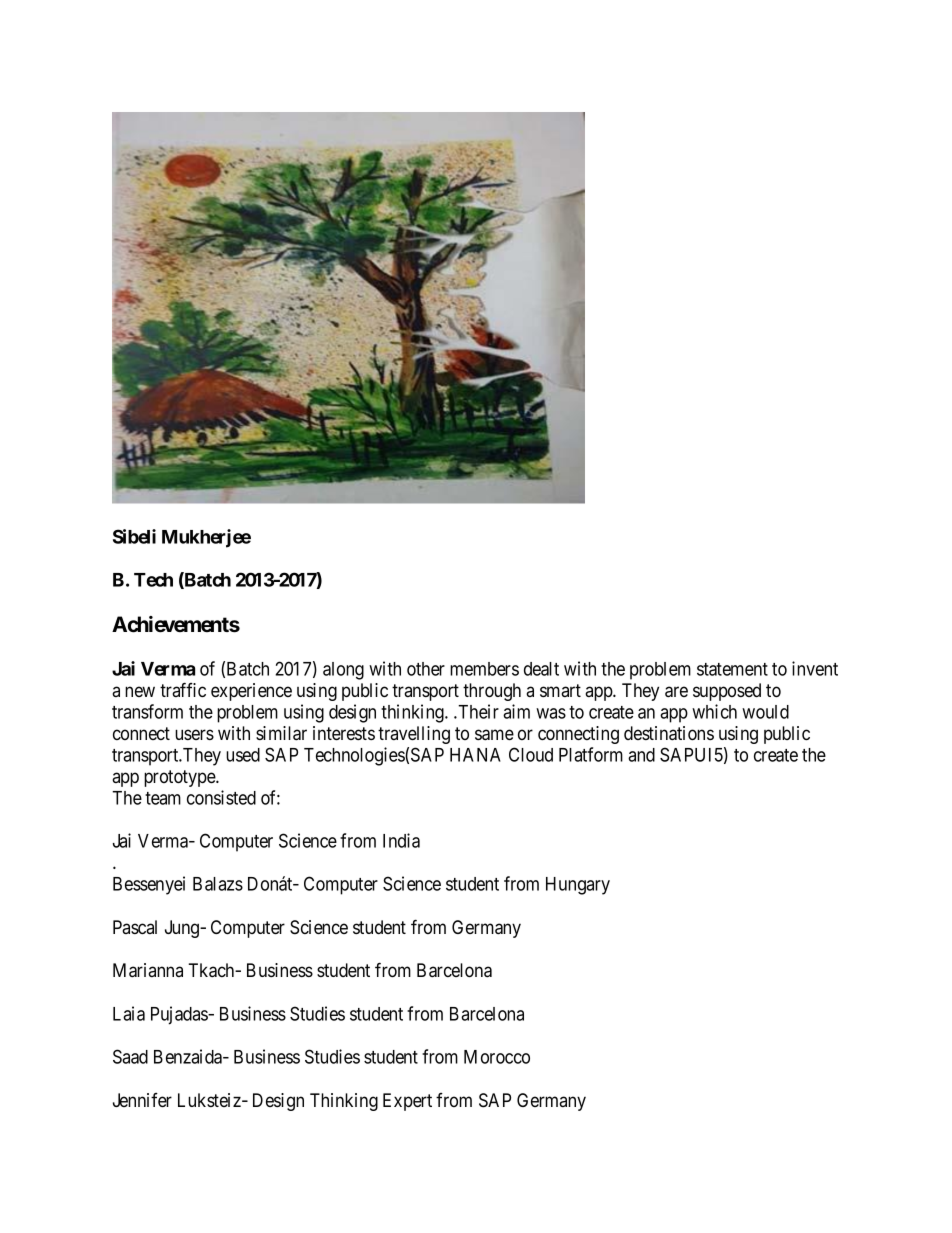 The image size is (952, 1233). What do you see at coordinates (727, 692) in the screenshot?
I see `supposed` at bounding box center [727, 692].
